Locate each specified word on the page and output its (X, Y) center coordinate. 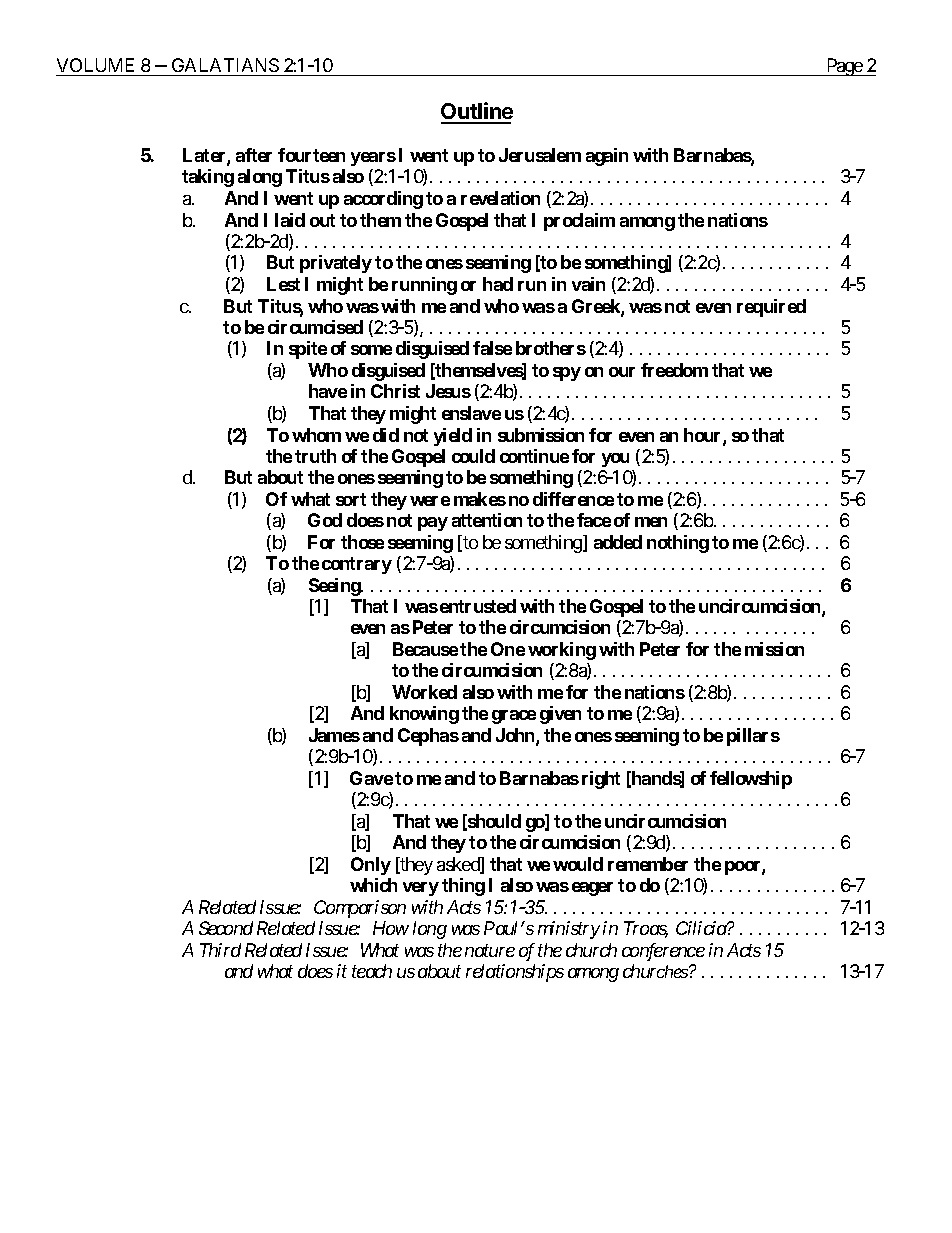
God (325, 520)
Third (220, 950)
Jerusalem (540, 155)
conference (663, 952)
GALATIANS (225, 67)
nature (490, 951)
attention (487, 520)
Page (844, 67)
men (651, 522)
